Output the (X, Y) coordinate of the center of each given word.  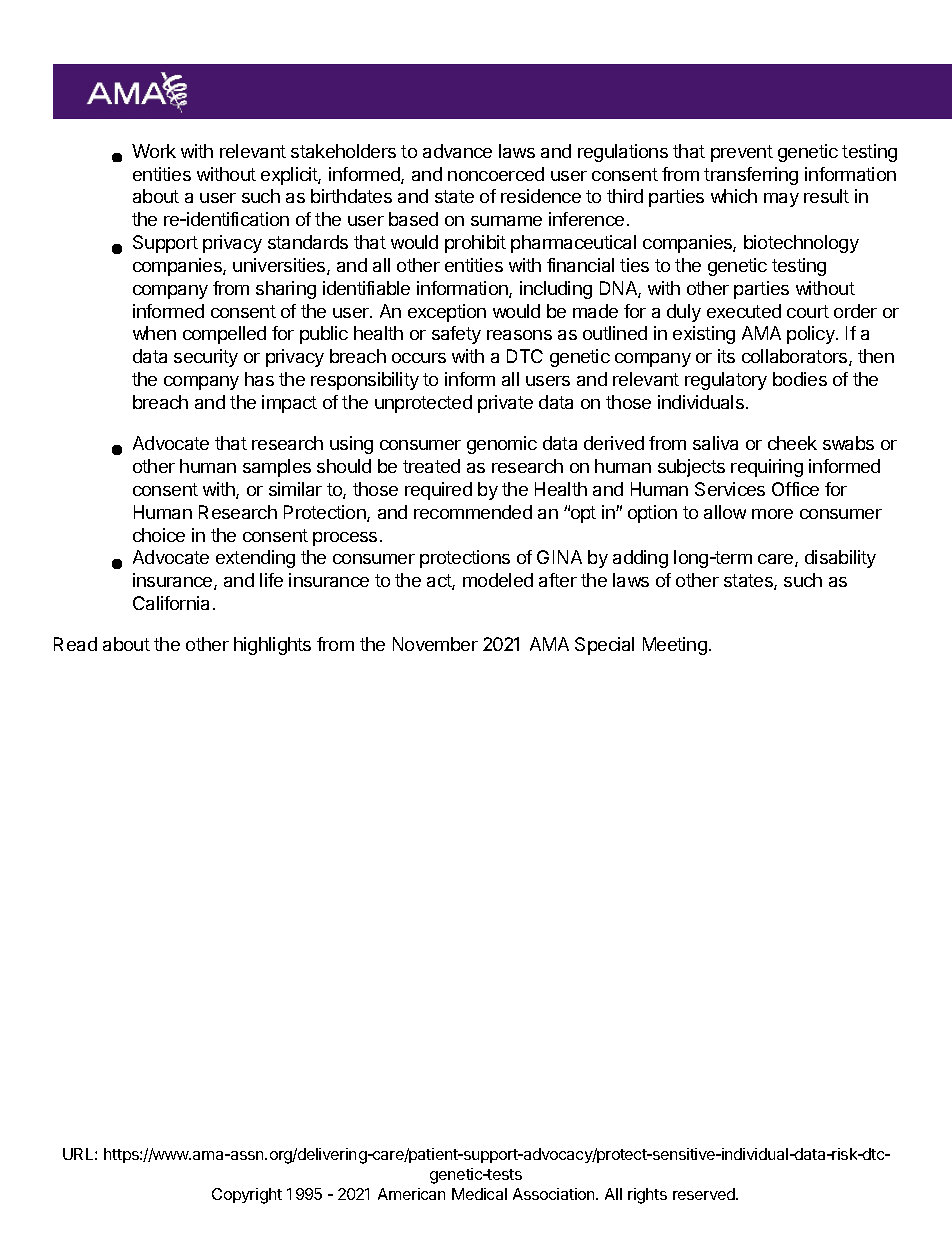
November (435, 644)
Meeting (675, 646)
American (411, 1194)
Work (154, 151)
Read (75, 644)
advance (457, 151)
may (781, 200)
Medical (479, 1194)
